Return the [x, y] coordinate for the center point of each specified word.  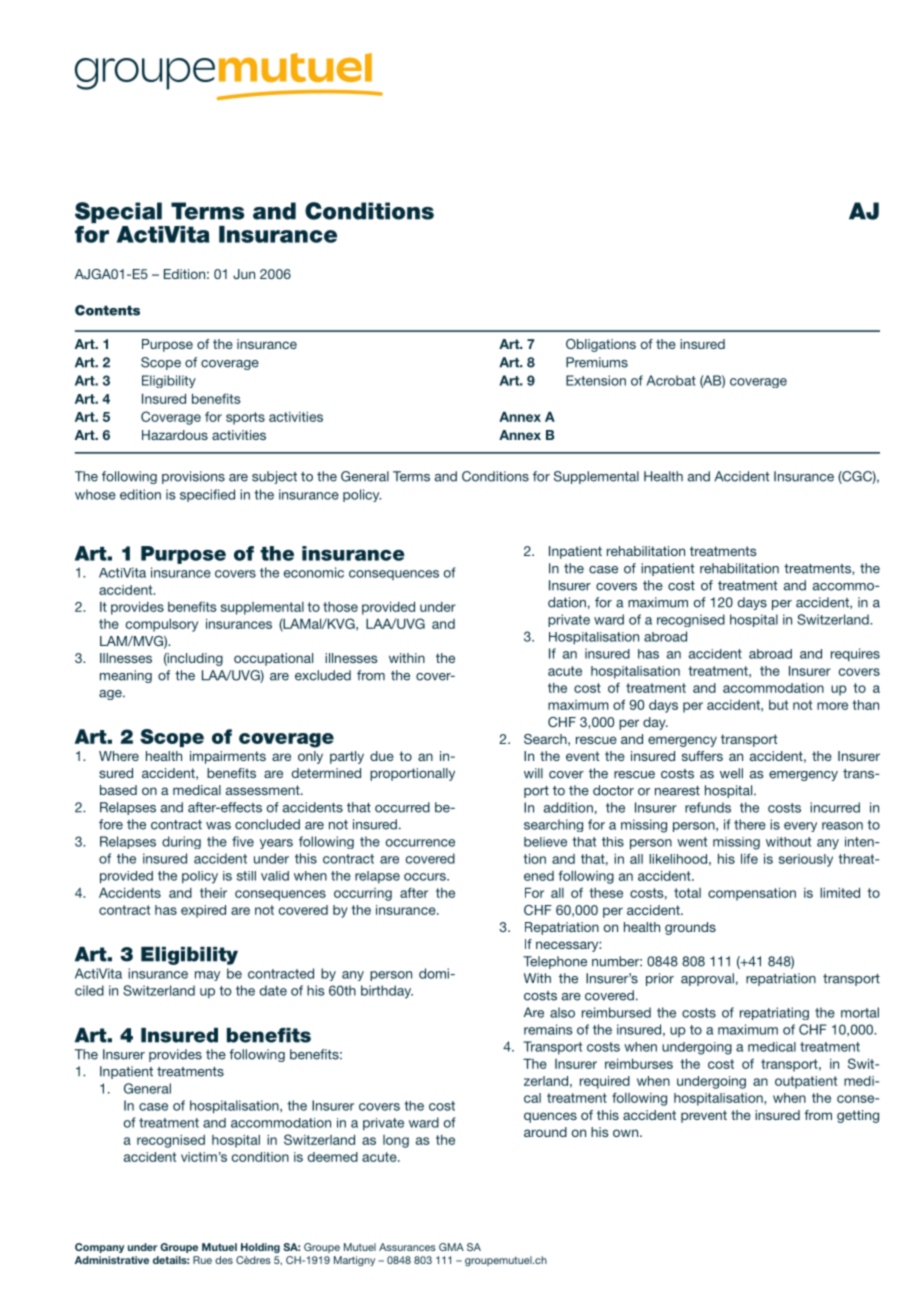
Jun [244, 274]
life [749, 858]
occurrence [420, 843]
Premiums [597, 362]
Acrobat [671, 380]
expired [203, 911]
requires [855, 655]
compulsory [162, 625]
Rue [202, 1260]
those [340, 607]
